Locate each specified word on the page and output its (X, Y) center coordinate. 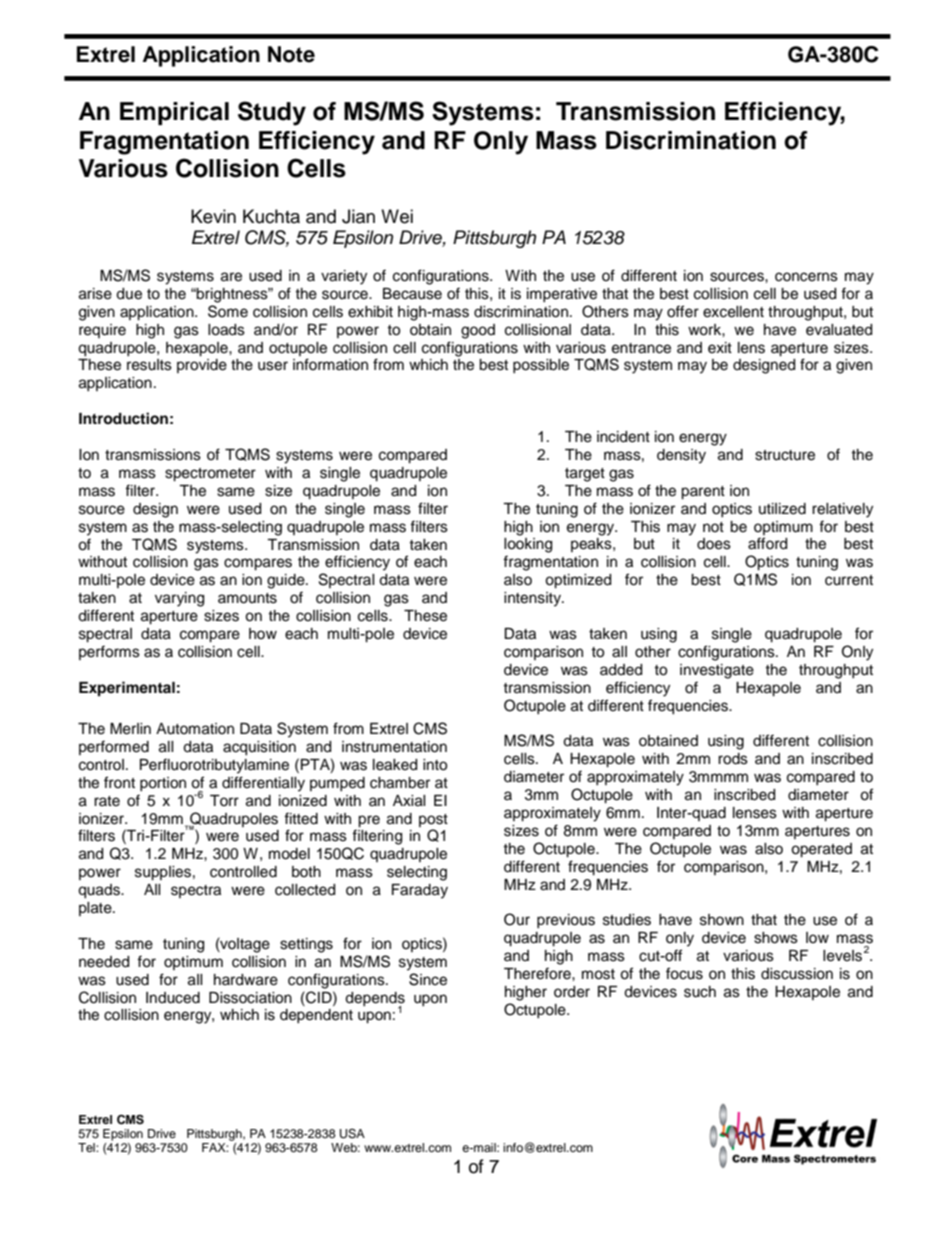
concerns (806, 277)
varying (179, 599)
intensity (533, 599)
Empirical (174, 113)
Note (291, 54)
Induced (173, 998)
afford (767, 543)
